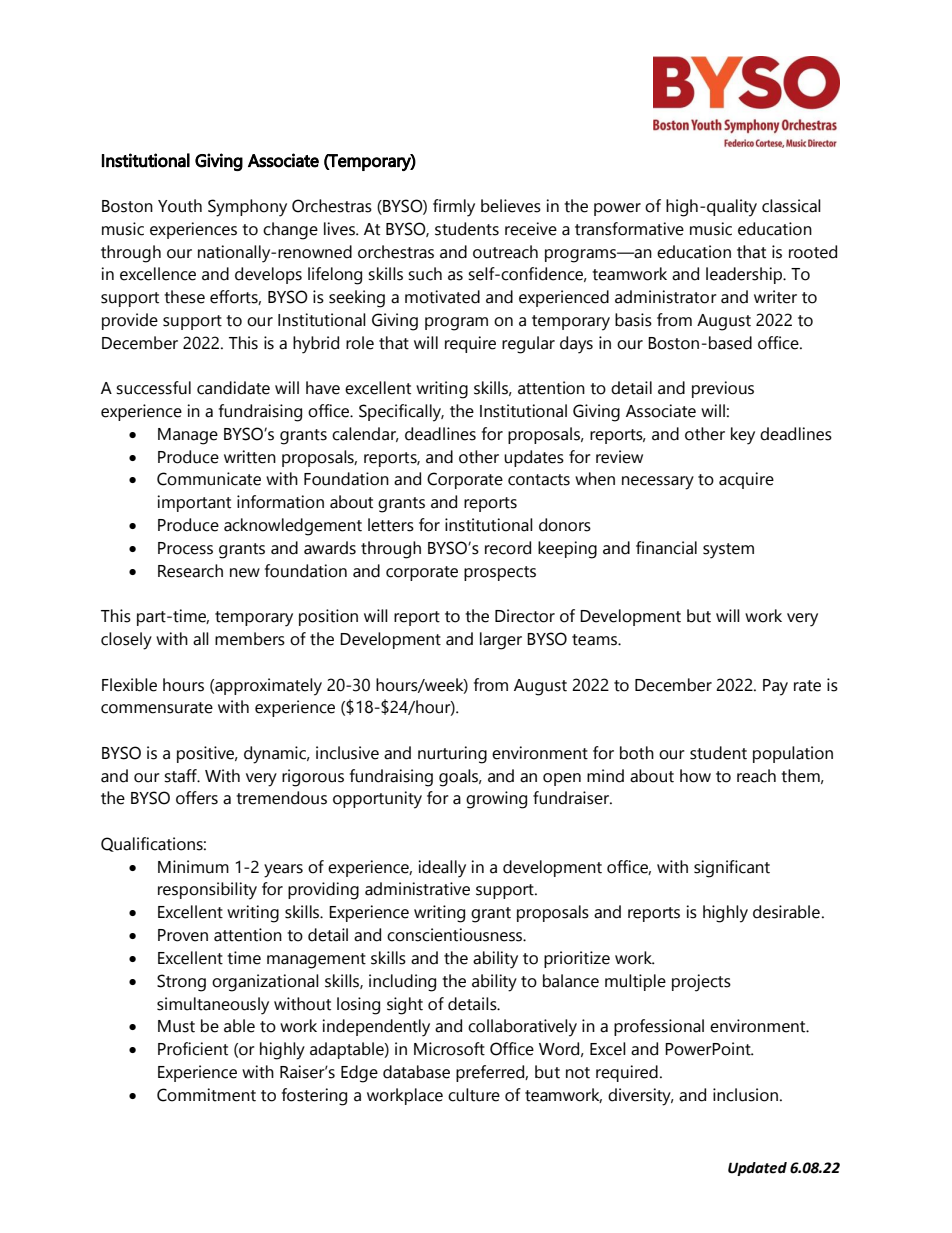 Image resolution: width=952 pixels, height=1233 pixels. I want to click on firmly, so click(454, 208).
